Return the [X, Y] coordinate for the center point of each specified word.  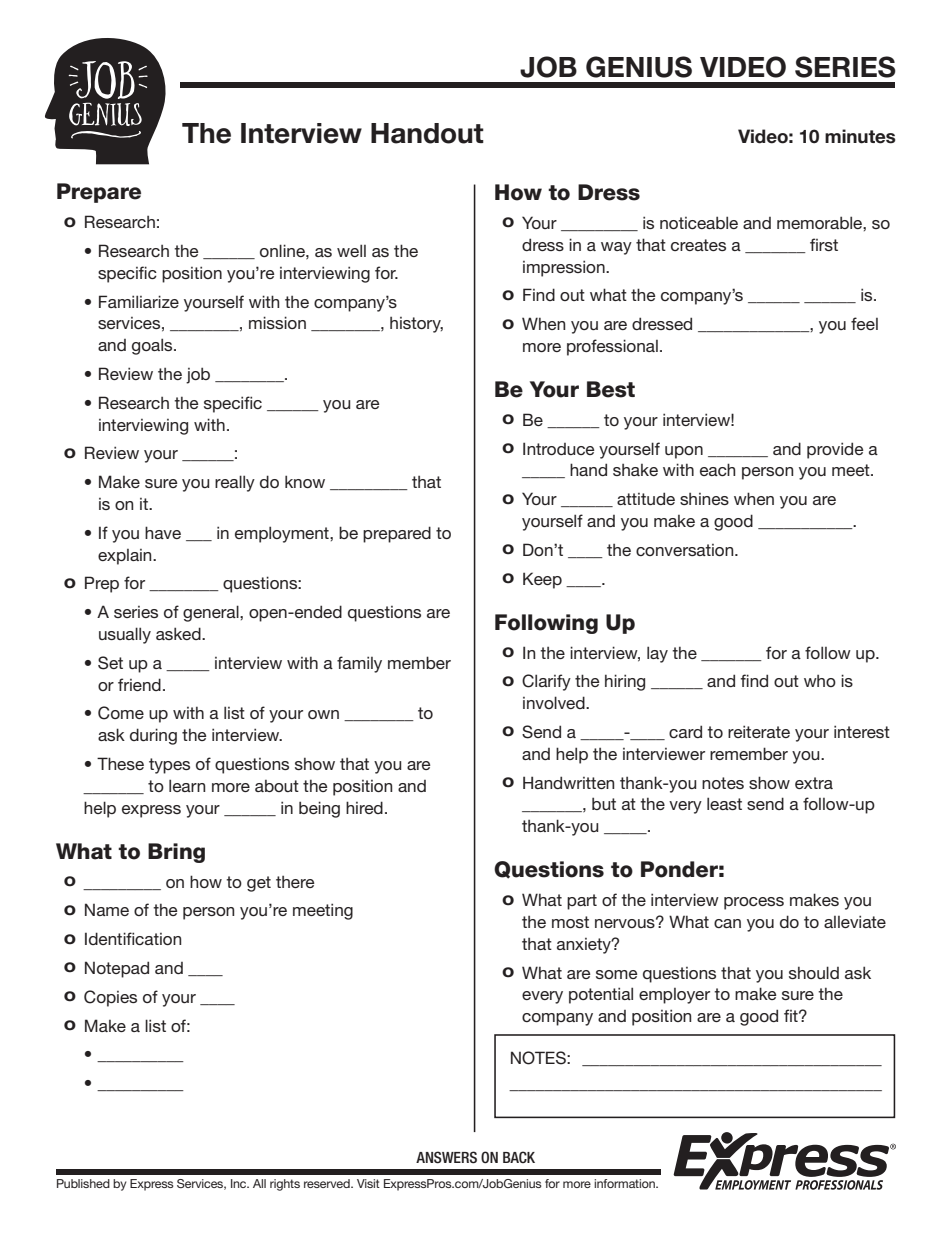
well [351, 250]
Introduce [559, 448]
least [724, 803]
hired [364, 807]
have [163, 532]
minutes [860, 136]
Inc [240, 1183]
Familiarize [139, 301]
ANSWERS [446, 1157]
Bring [176, 853]
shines [704, 499]
